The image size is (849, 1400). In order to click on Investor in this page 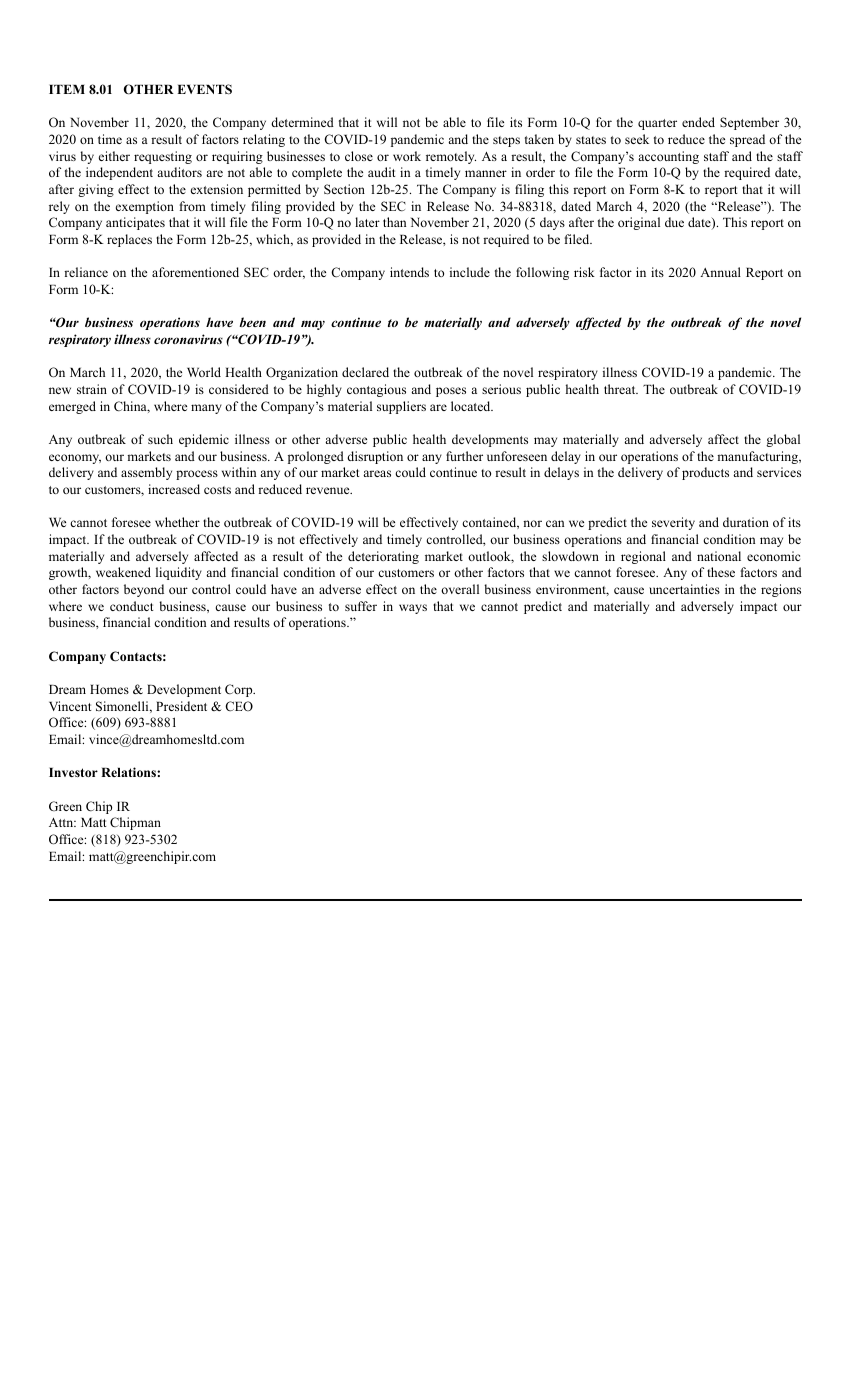, I will do `click(73, 772)`.
